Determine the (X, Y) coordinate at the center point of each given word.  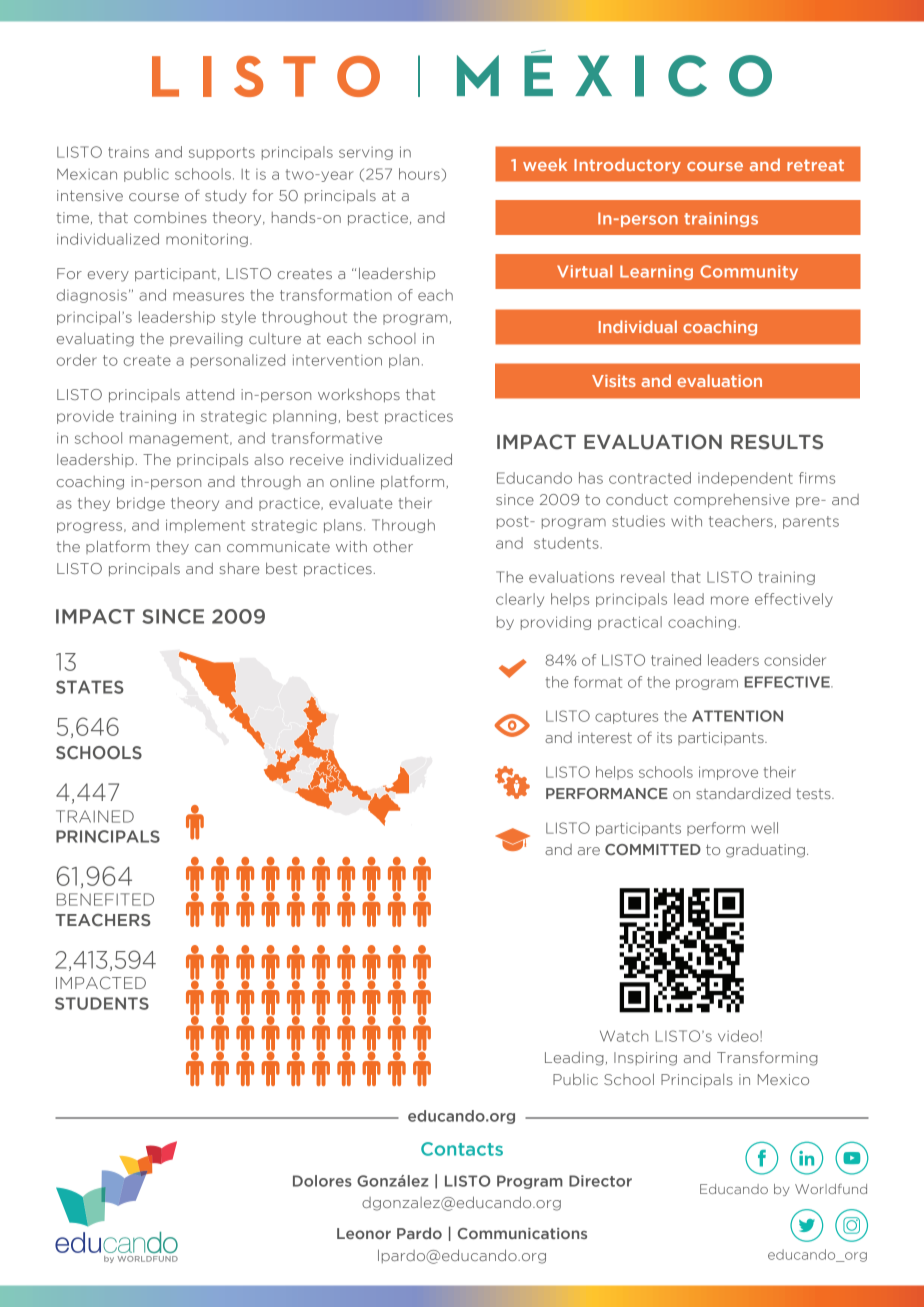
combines (170, 217)
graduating (765, 851)
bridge (141, 504)
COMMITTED (653, 849)
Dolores (322, 1181)
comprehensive (731, 501)
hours (419, 174)
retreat (815, 165)
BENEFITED (105, 899)
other (393, 546)
